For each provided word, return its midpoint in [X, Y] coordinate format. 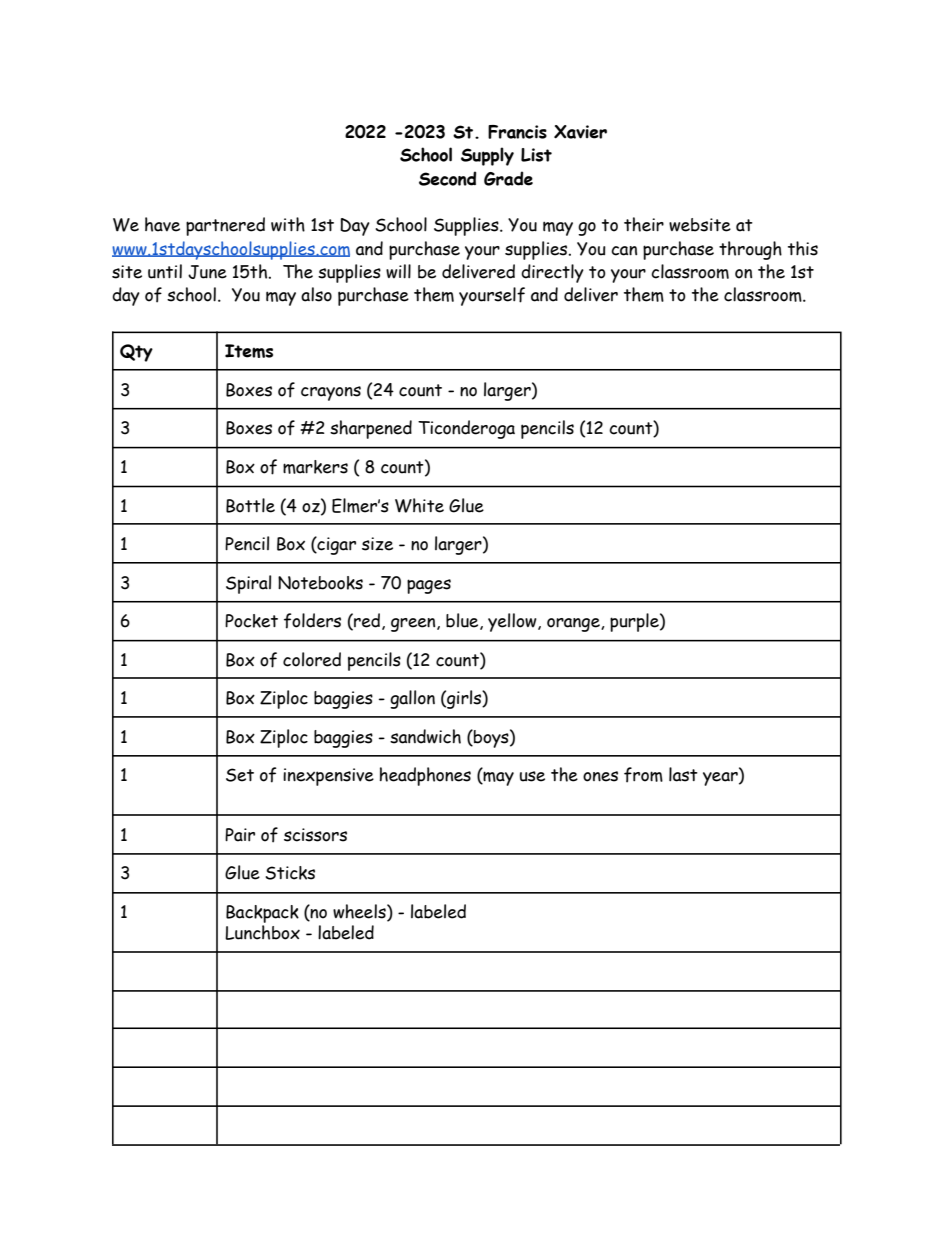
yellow [513, 622]
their [644, 224]
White [419, 505]
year [721, 779]
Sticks [290, 873]
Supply [487, 156]
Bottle [250, 505]
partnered [225, 226]
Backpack [262, 914]
